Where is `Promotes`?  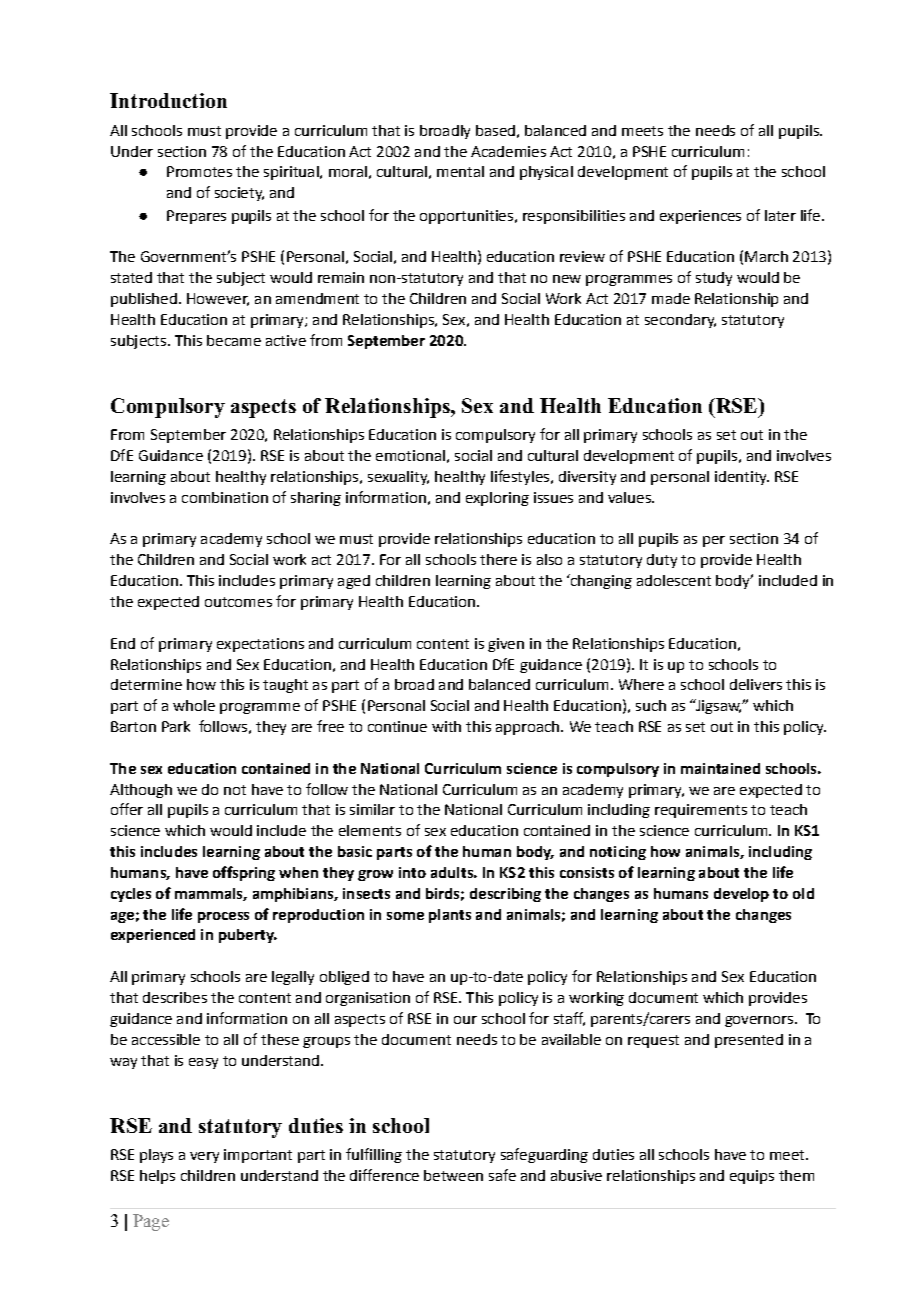 Promotes is located at coordinates (199, 171).
